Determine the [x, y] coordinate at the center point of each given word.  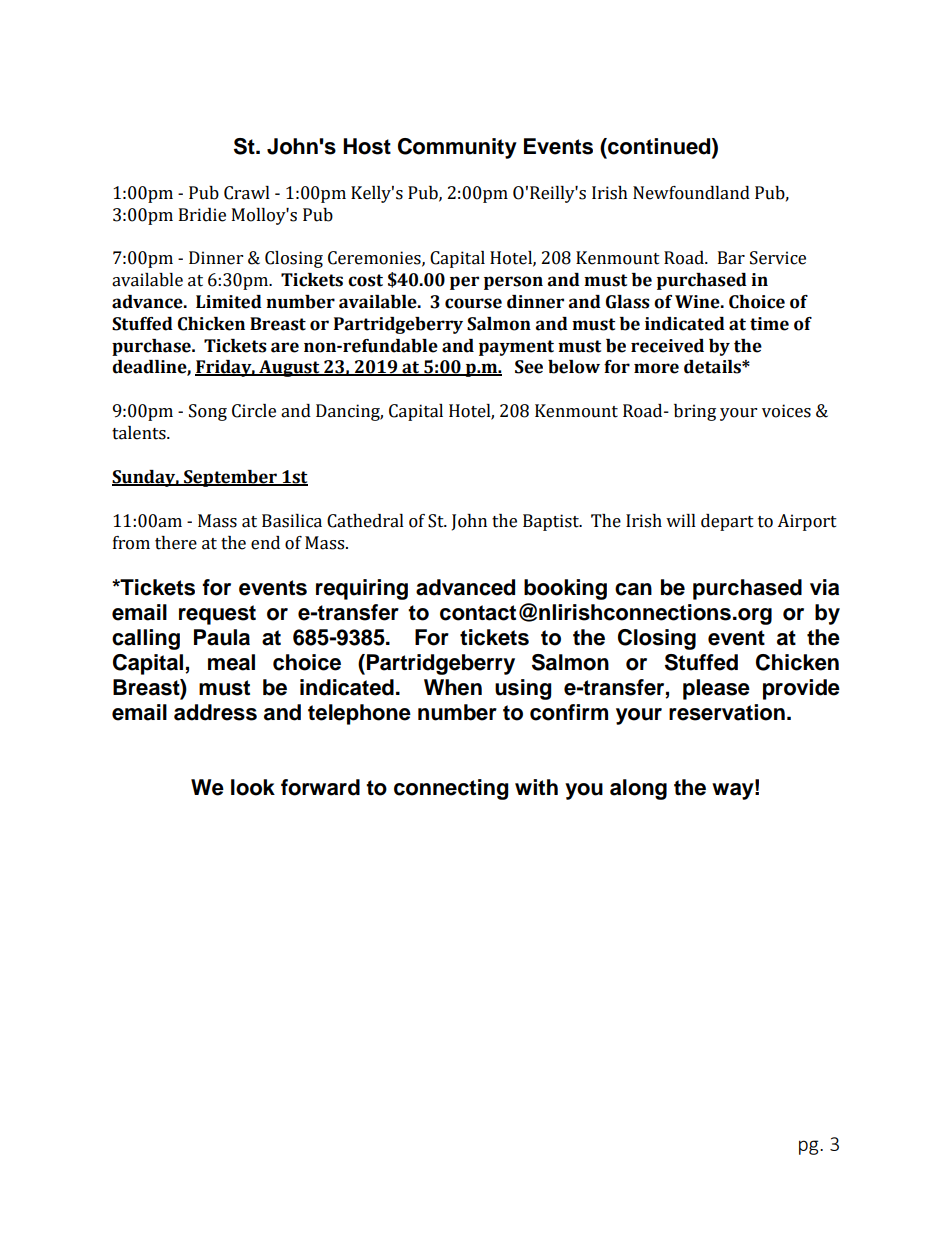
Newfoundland [691, 193]
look [253, 787]
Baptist [552, 522]
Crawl [247, 193]
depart [727, 522]
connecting [451, 789]
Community [457, 148]
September [230, 478]
